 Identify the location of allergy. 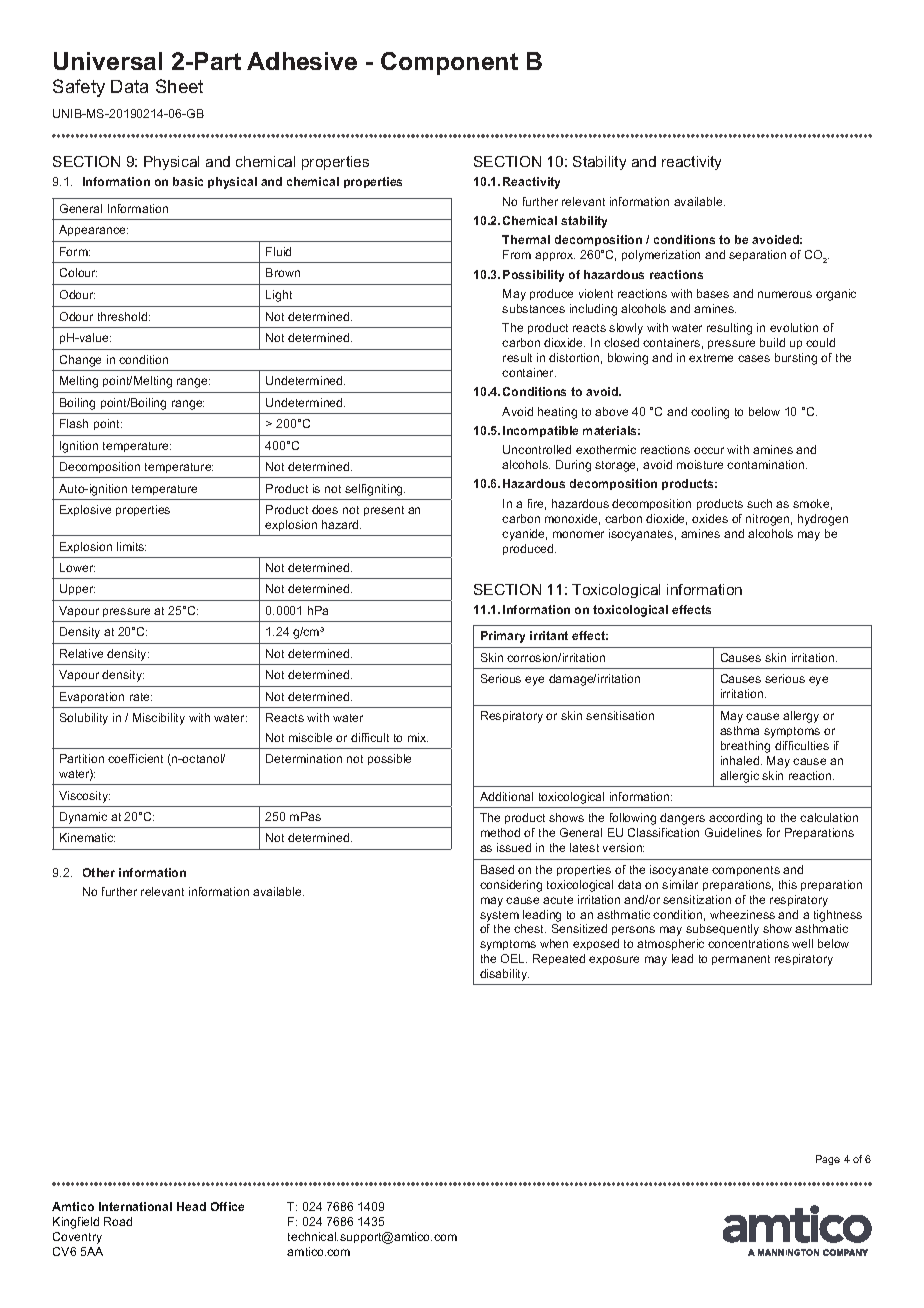
(801, 717).
